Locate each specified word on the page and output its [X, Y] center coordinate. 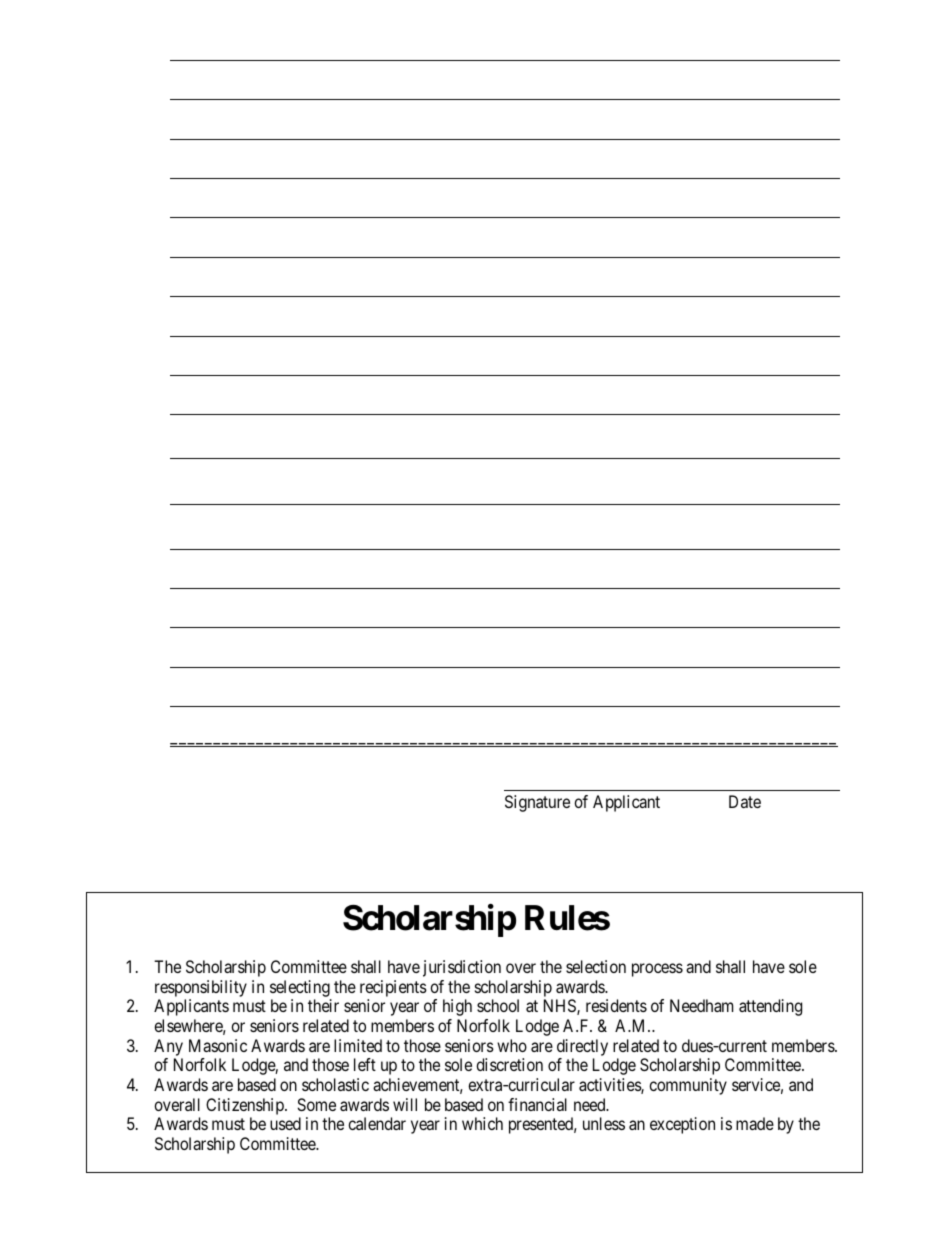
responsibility [201, 988]
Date [745, 801]
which [482, 1123]
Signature [537, 803]
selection [596, 966]
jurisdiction [462, 968]
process [657, 970]
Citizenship [246, 1108]
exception [682, 1125]
